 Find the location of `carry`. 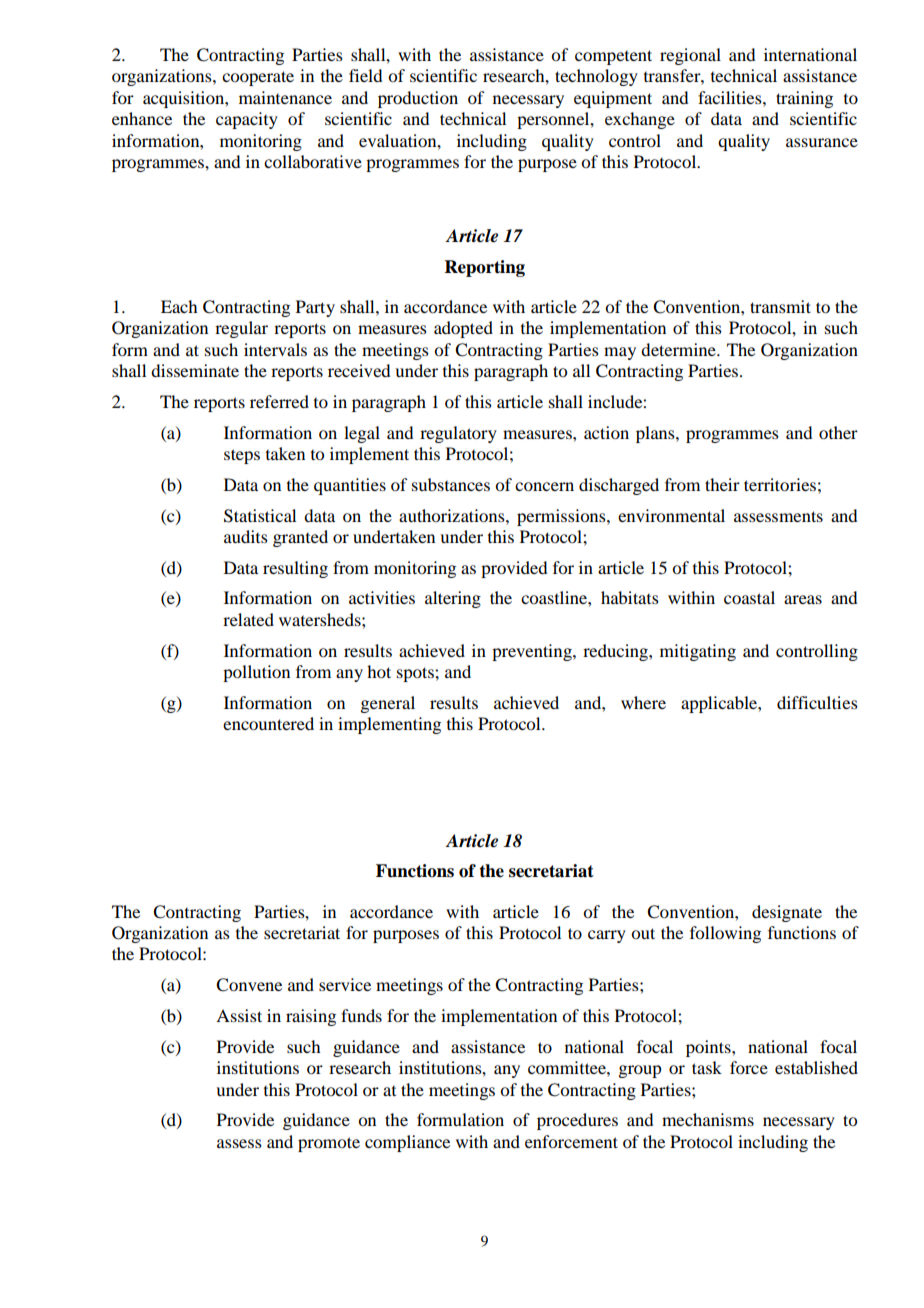

carry is located at coordinates (607, 936).
